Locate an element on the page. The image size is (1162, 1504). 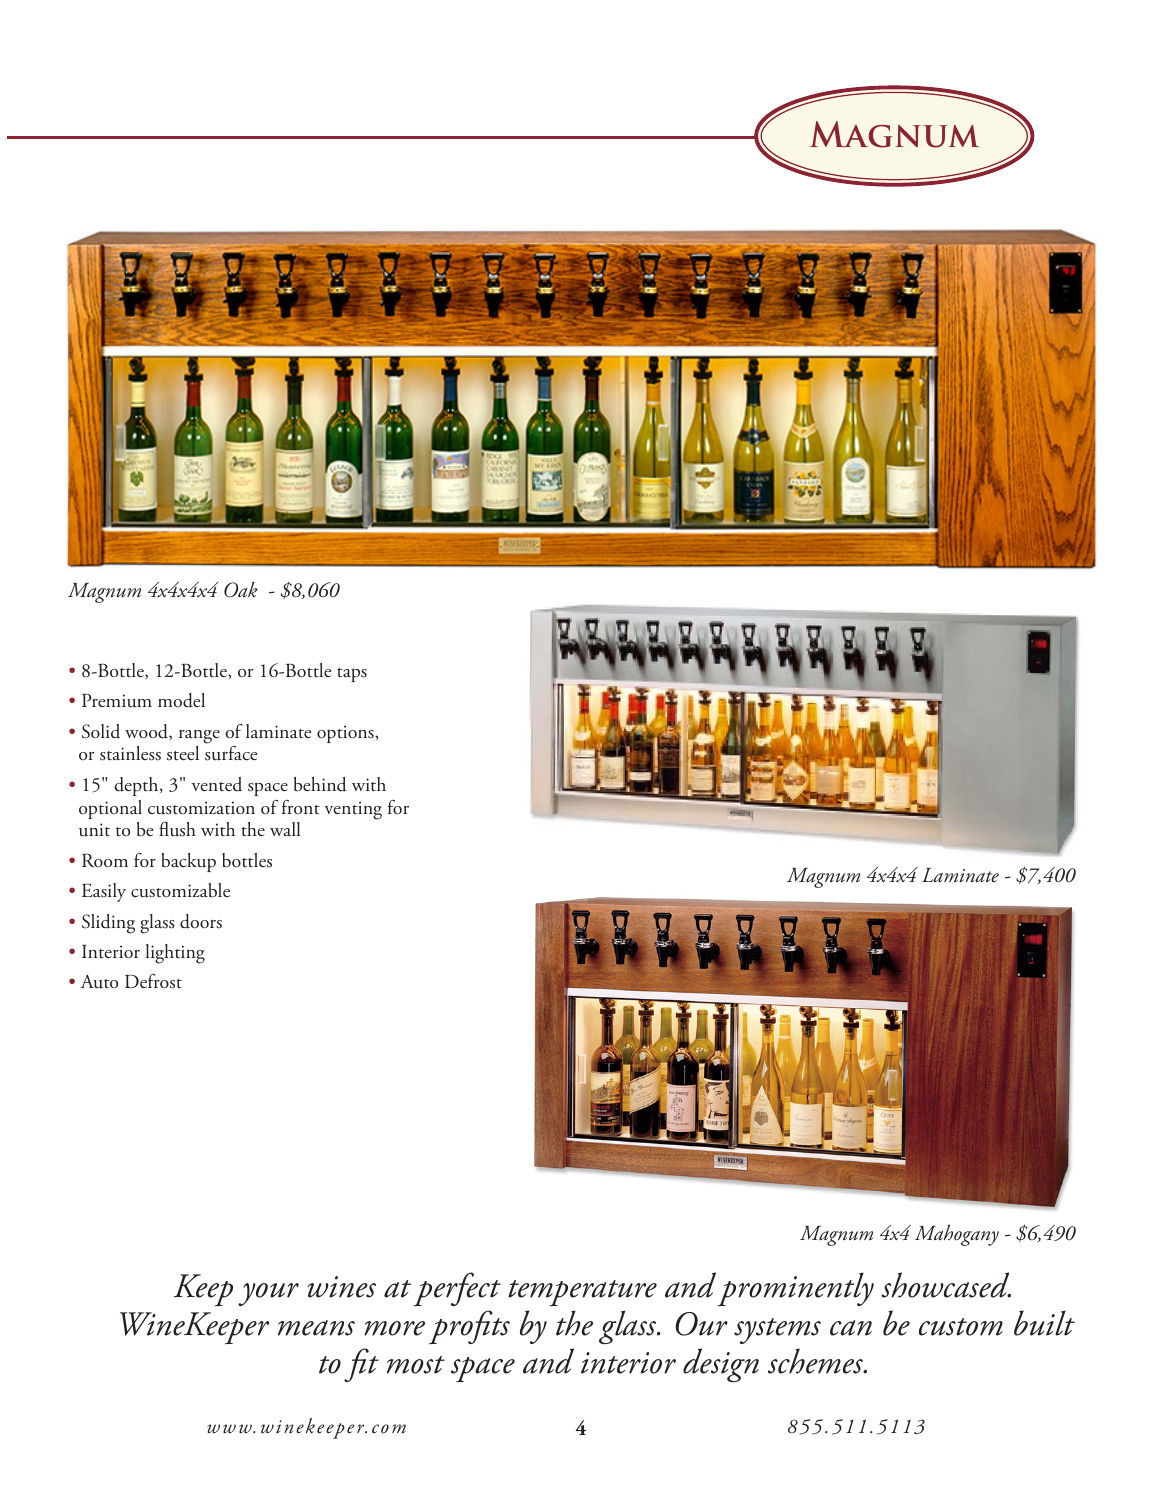
taps is located at coordinates (352, 675).
